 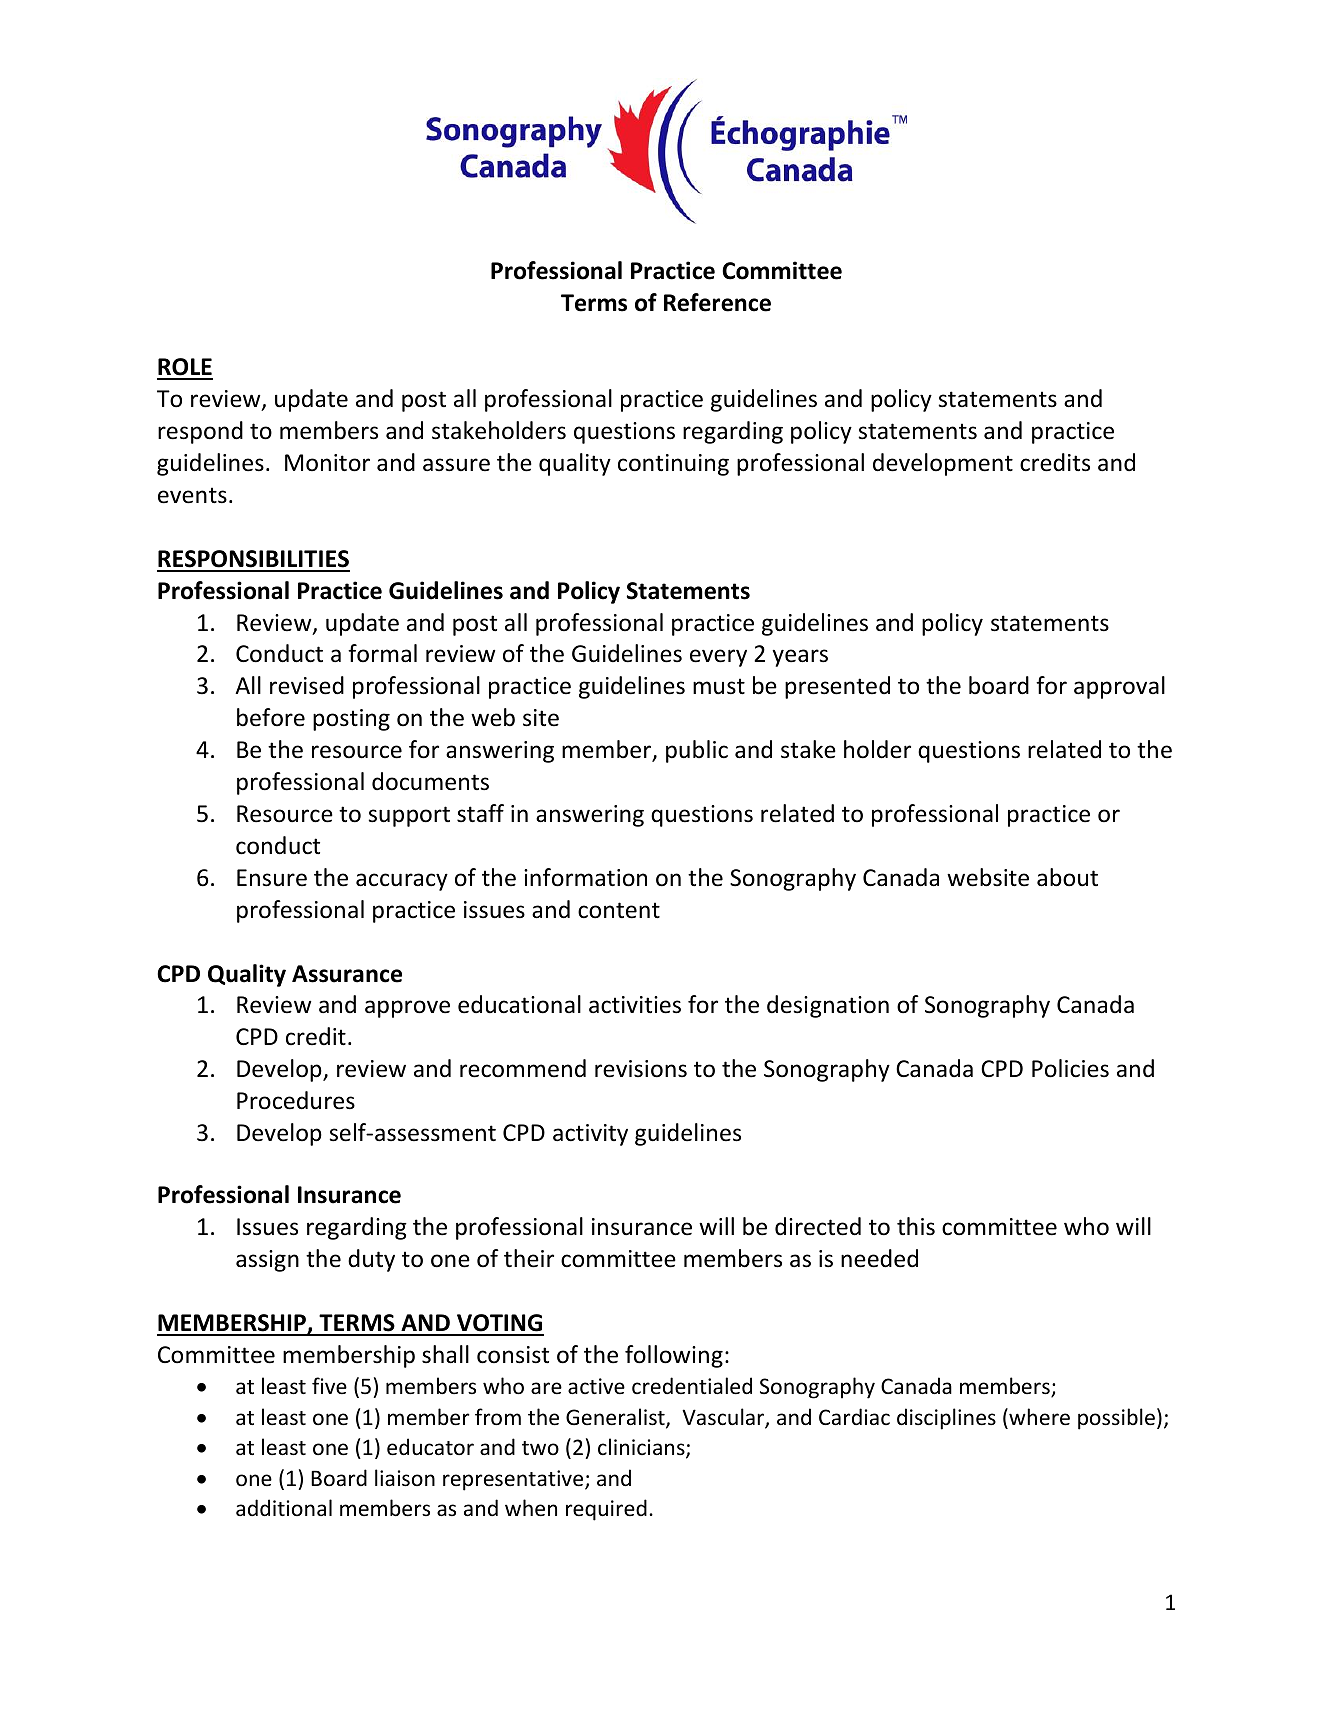 What do you see at coordinates (200, 432) in the image?
I see `respond` at bounding box center [200, 432].
